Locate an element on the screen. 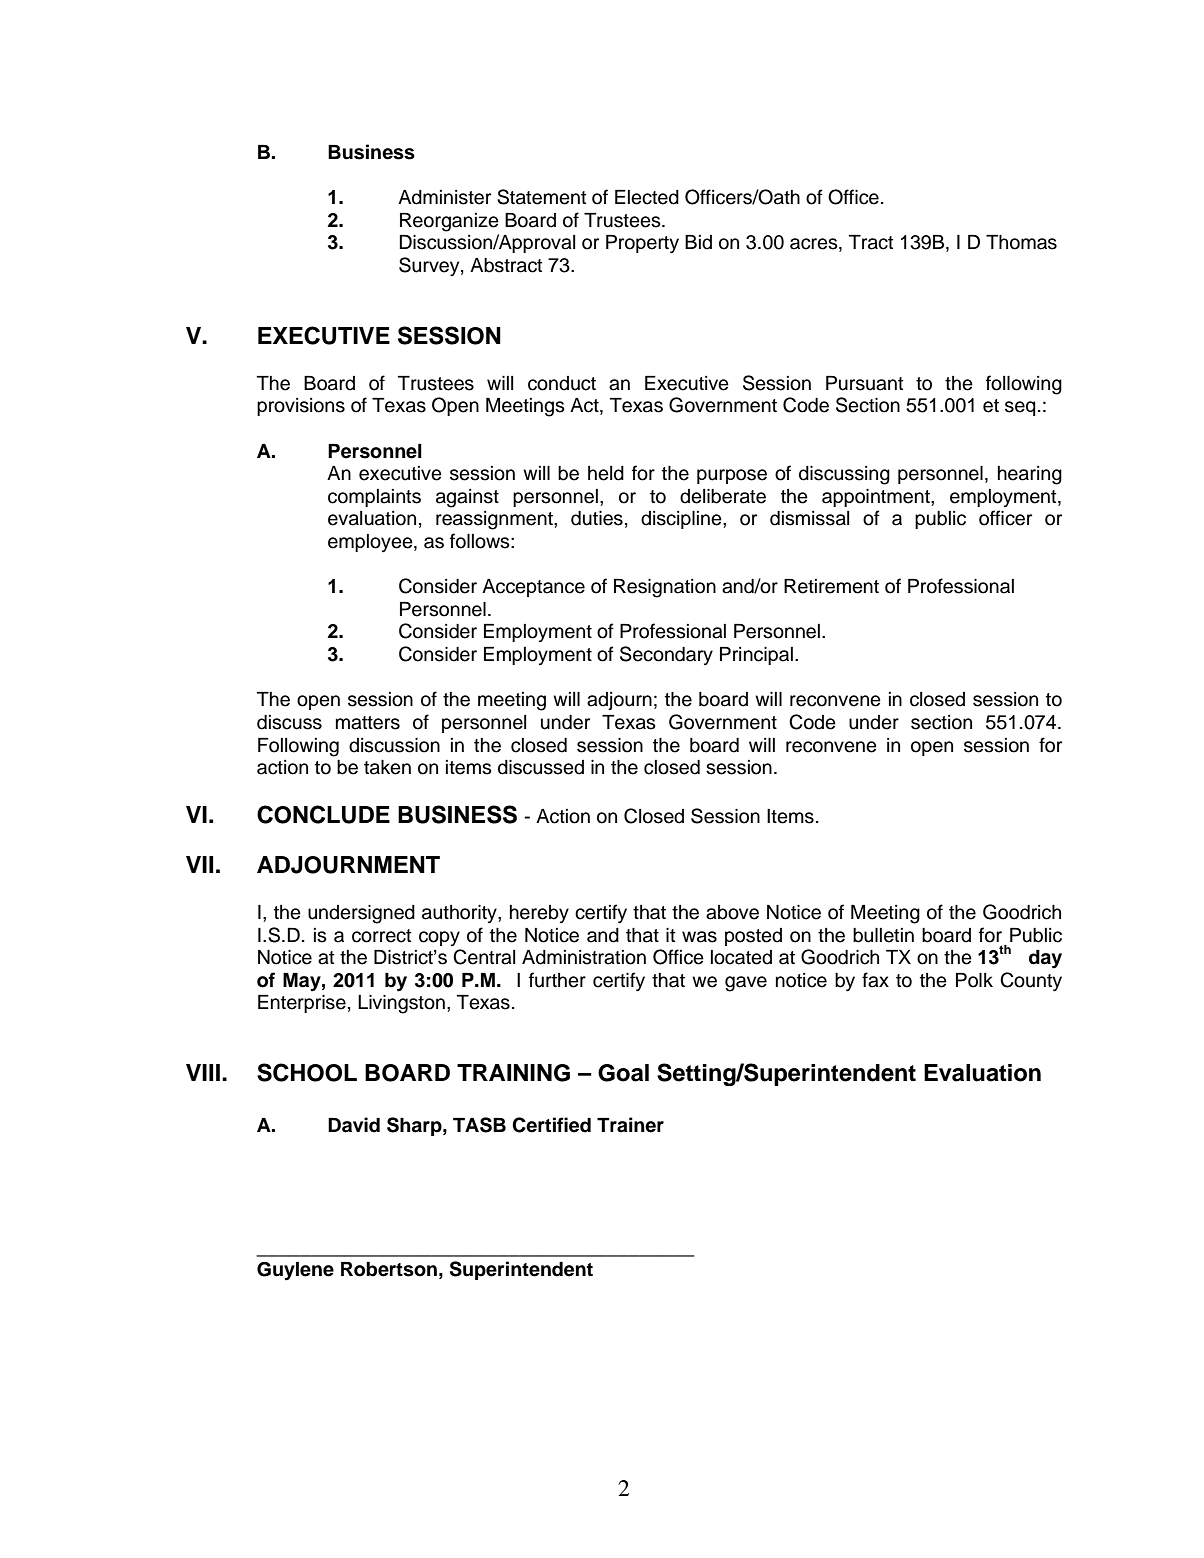 This screenshot has height=1558, width=1204. appointment is located at coordinates (877, 498).
